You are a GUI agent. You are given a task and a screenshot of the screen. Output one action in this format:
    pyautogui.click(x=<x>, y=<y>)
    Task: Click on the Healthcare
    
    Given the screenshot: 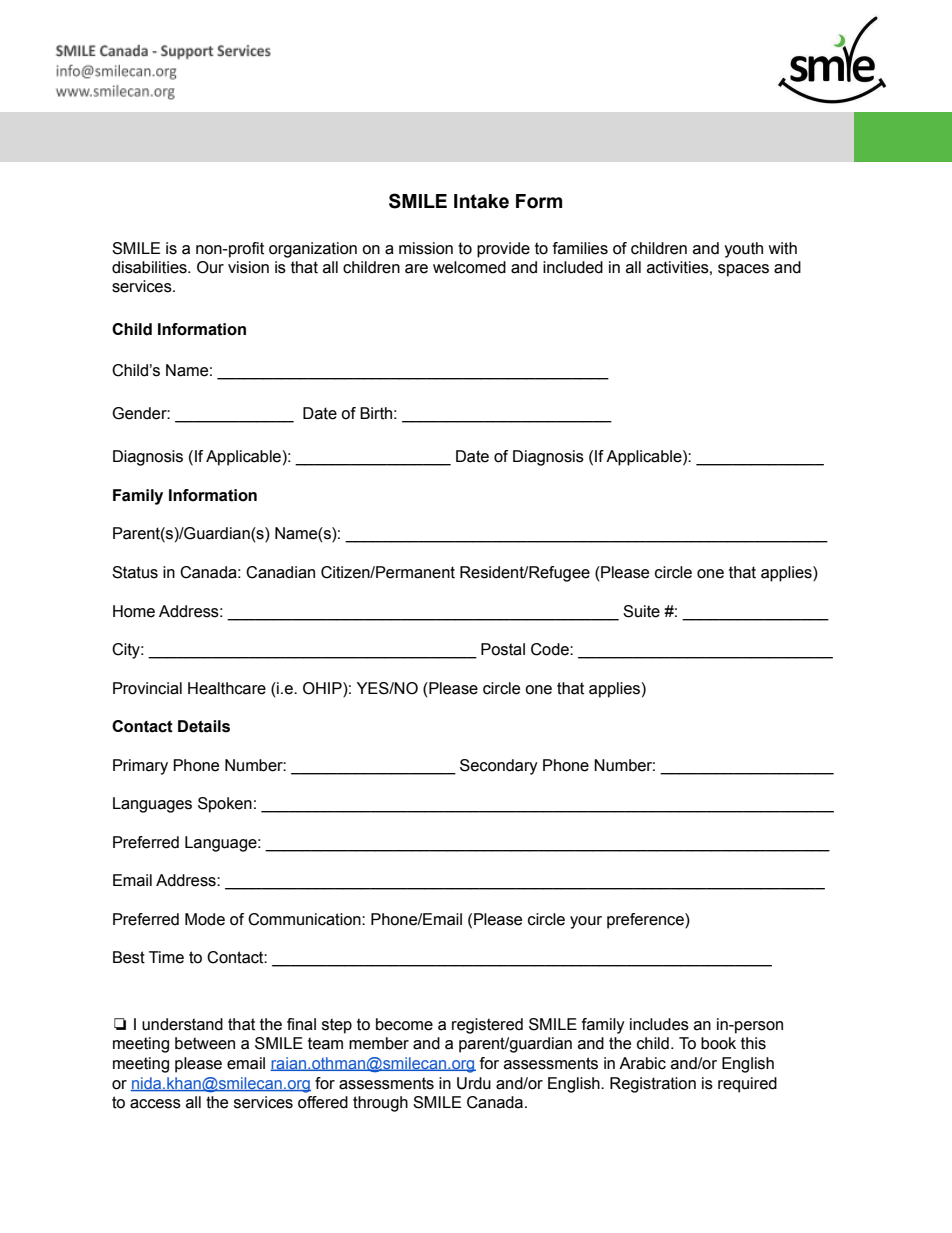 What is the action you would take?
    pyautogui.click(x=227, y=688)
